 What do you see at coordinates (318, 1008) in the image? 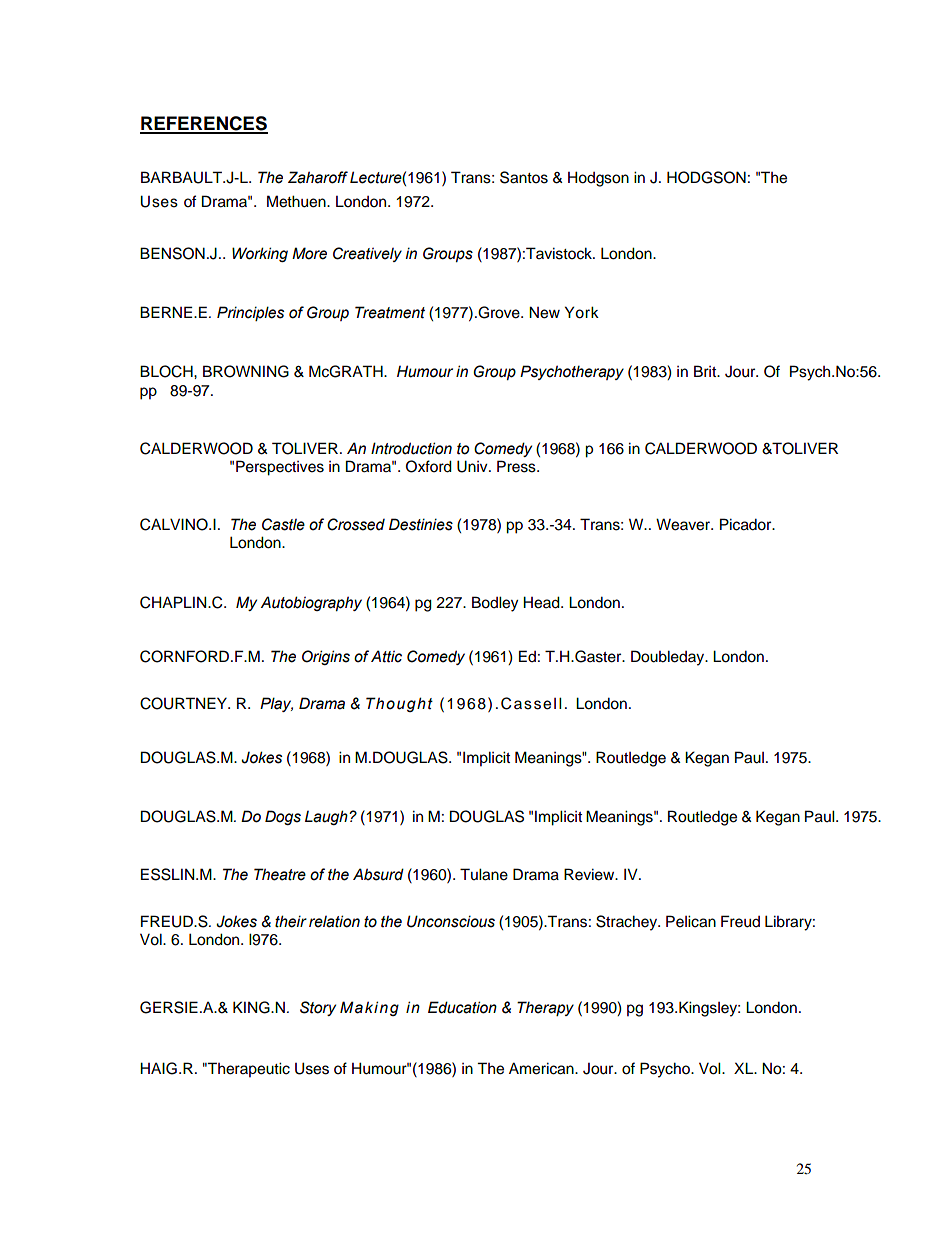
I see `Story` at bounding box center [318, 1008].
